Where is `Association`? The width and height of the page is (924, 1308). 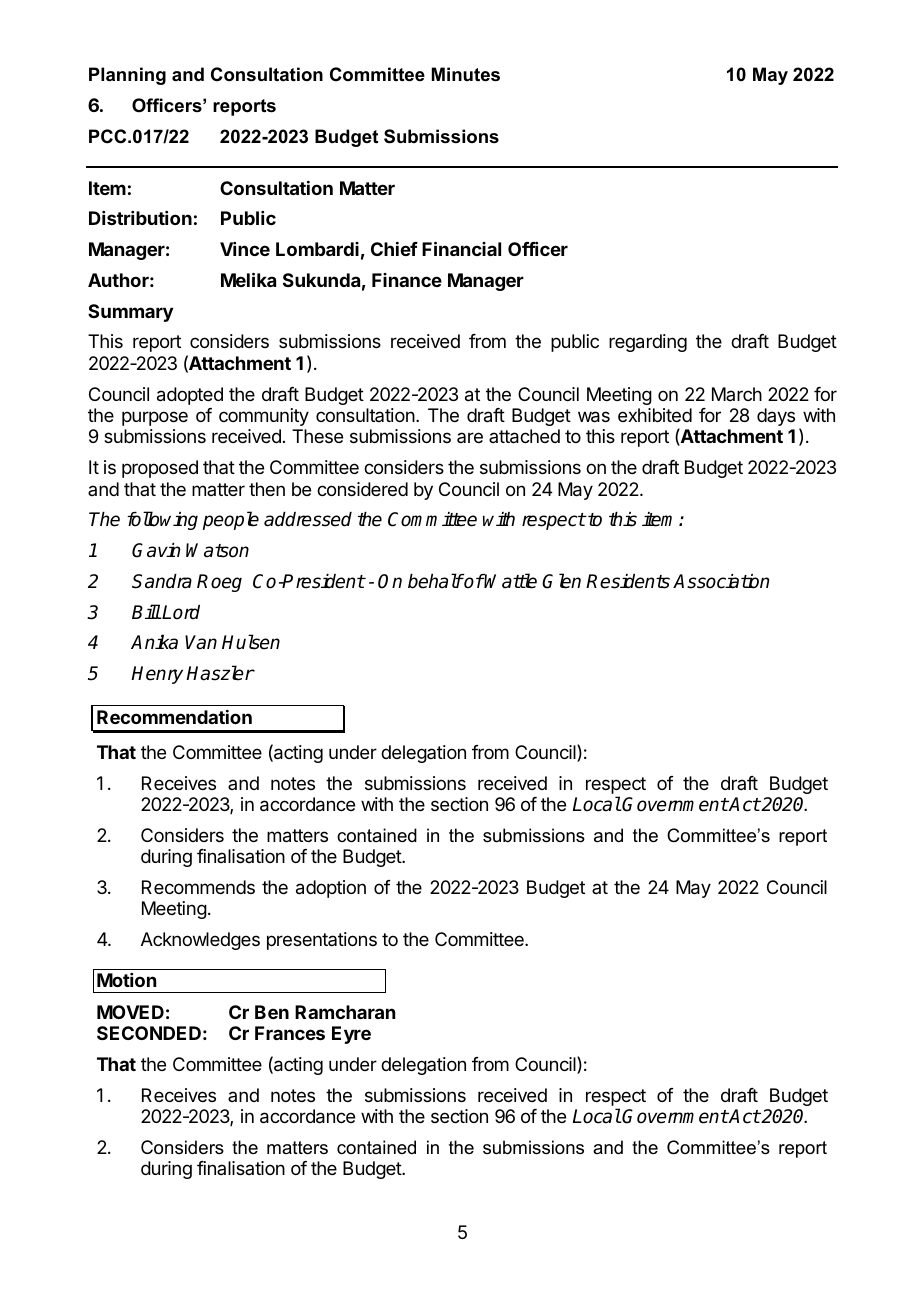 Association is located at coordinates (721, 581).
